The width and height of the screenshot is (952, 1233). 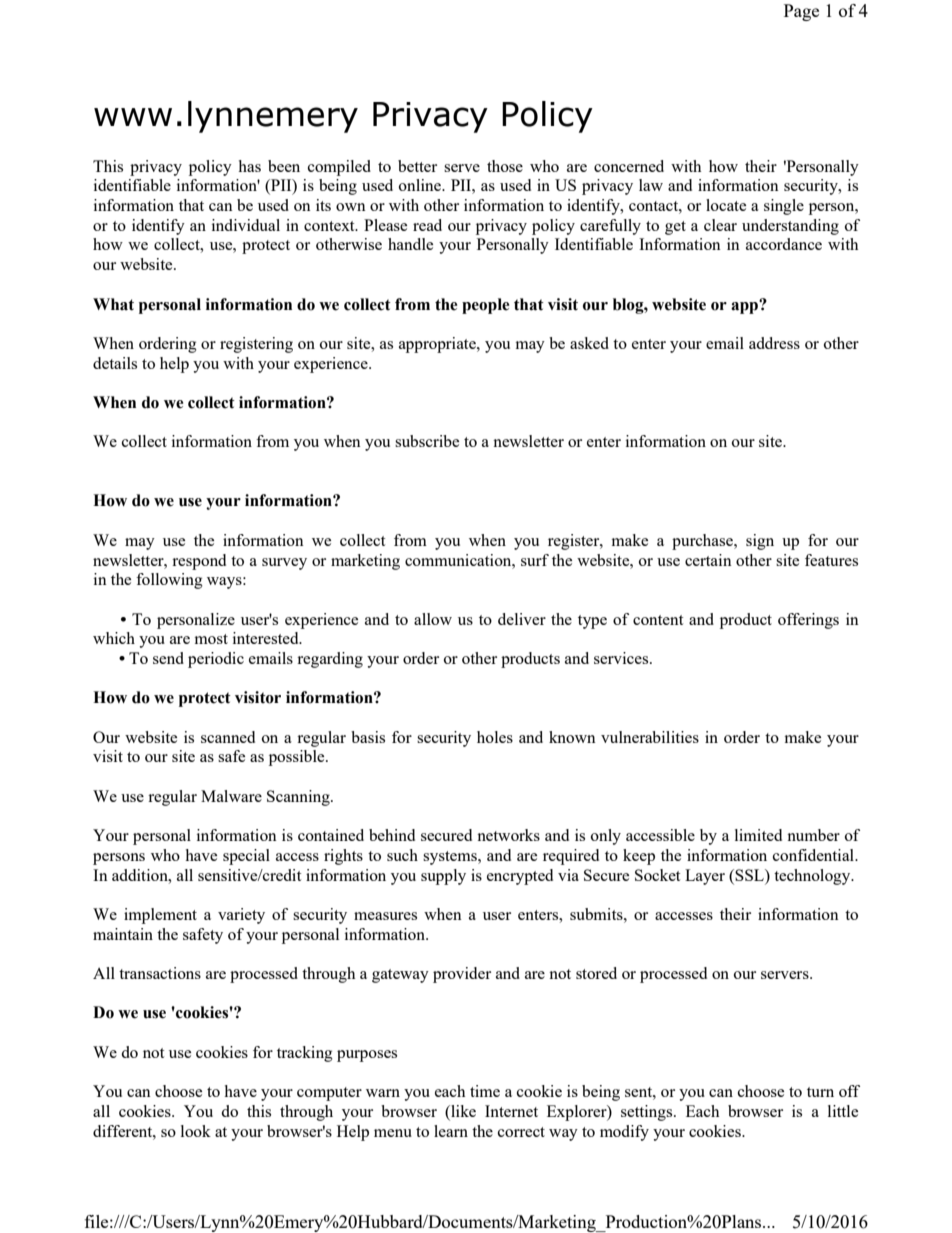 I want to click on surf, so click(x=535, y=560).
